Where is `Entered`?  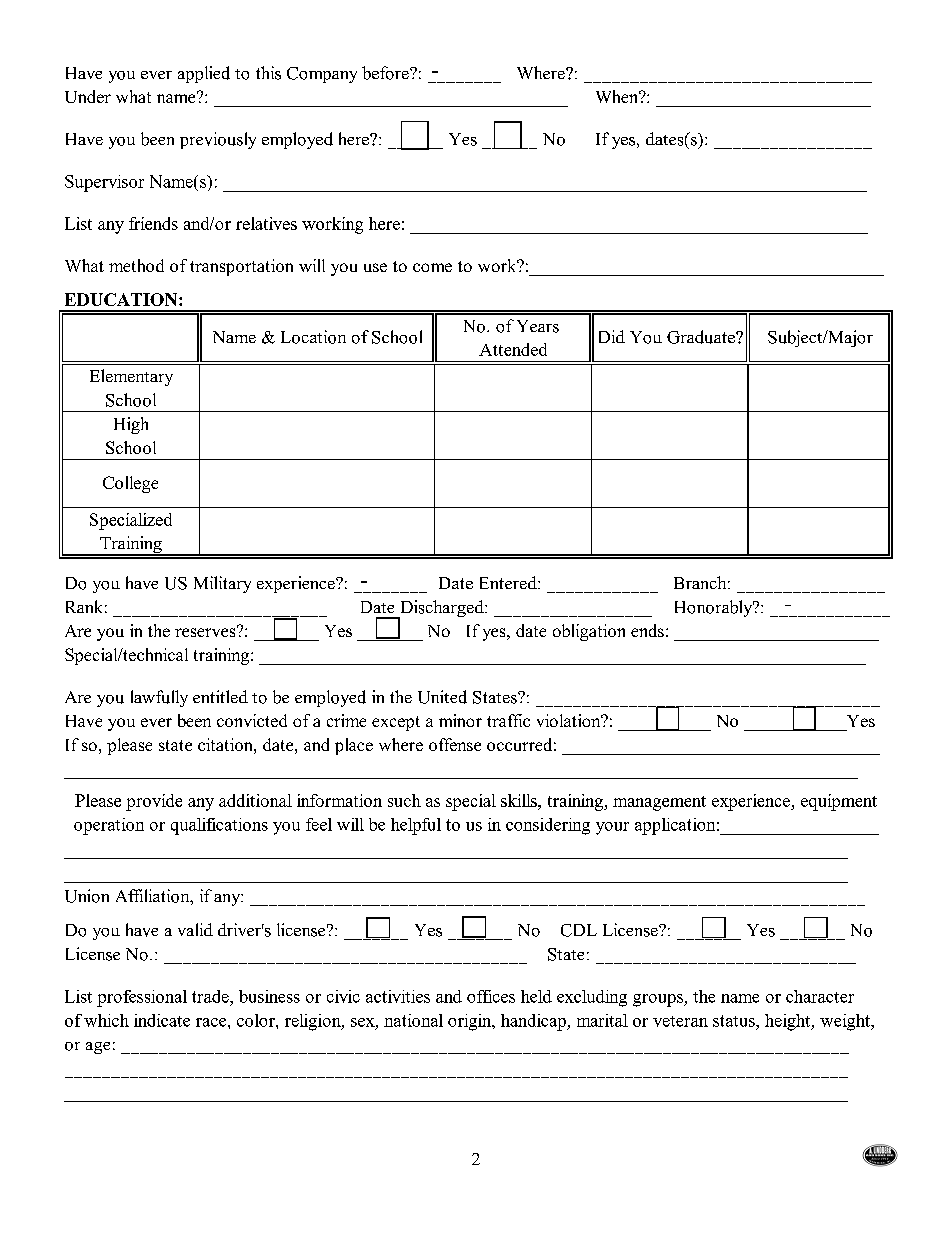
Entered is located at coordinates (509, 582).
